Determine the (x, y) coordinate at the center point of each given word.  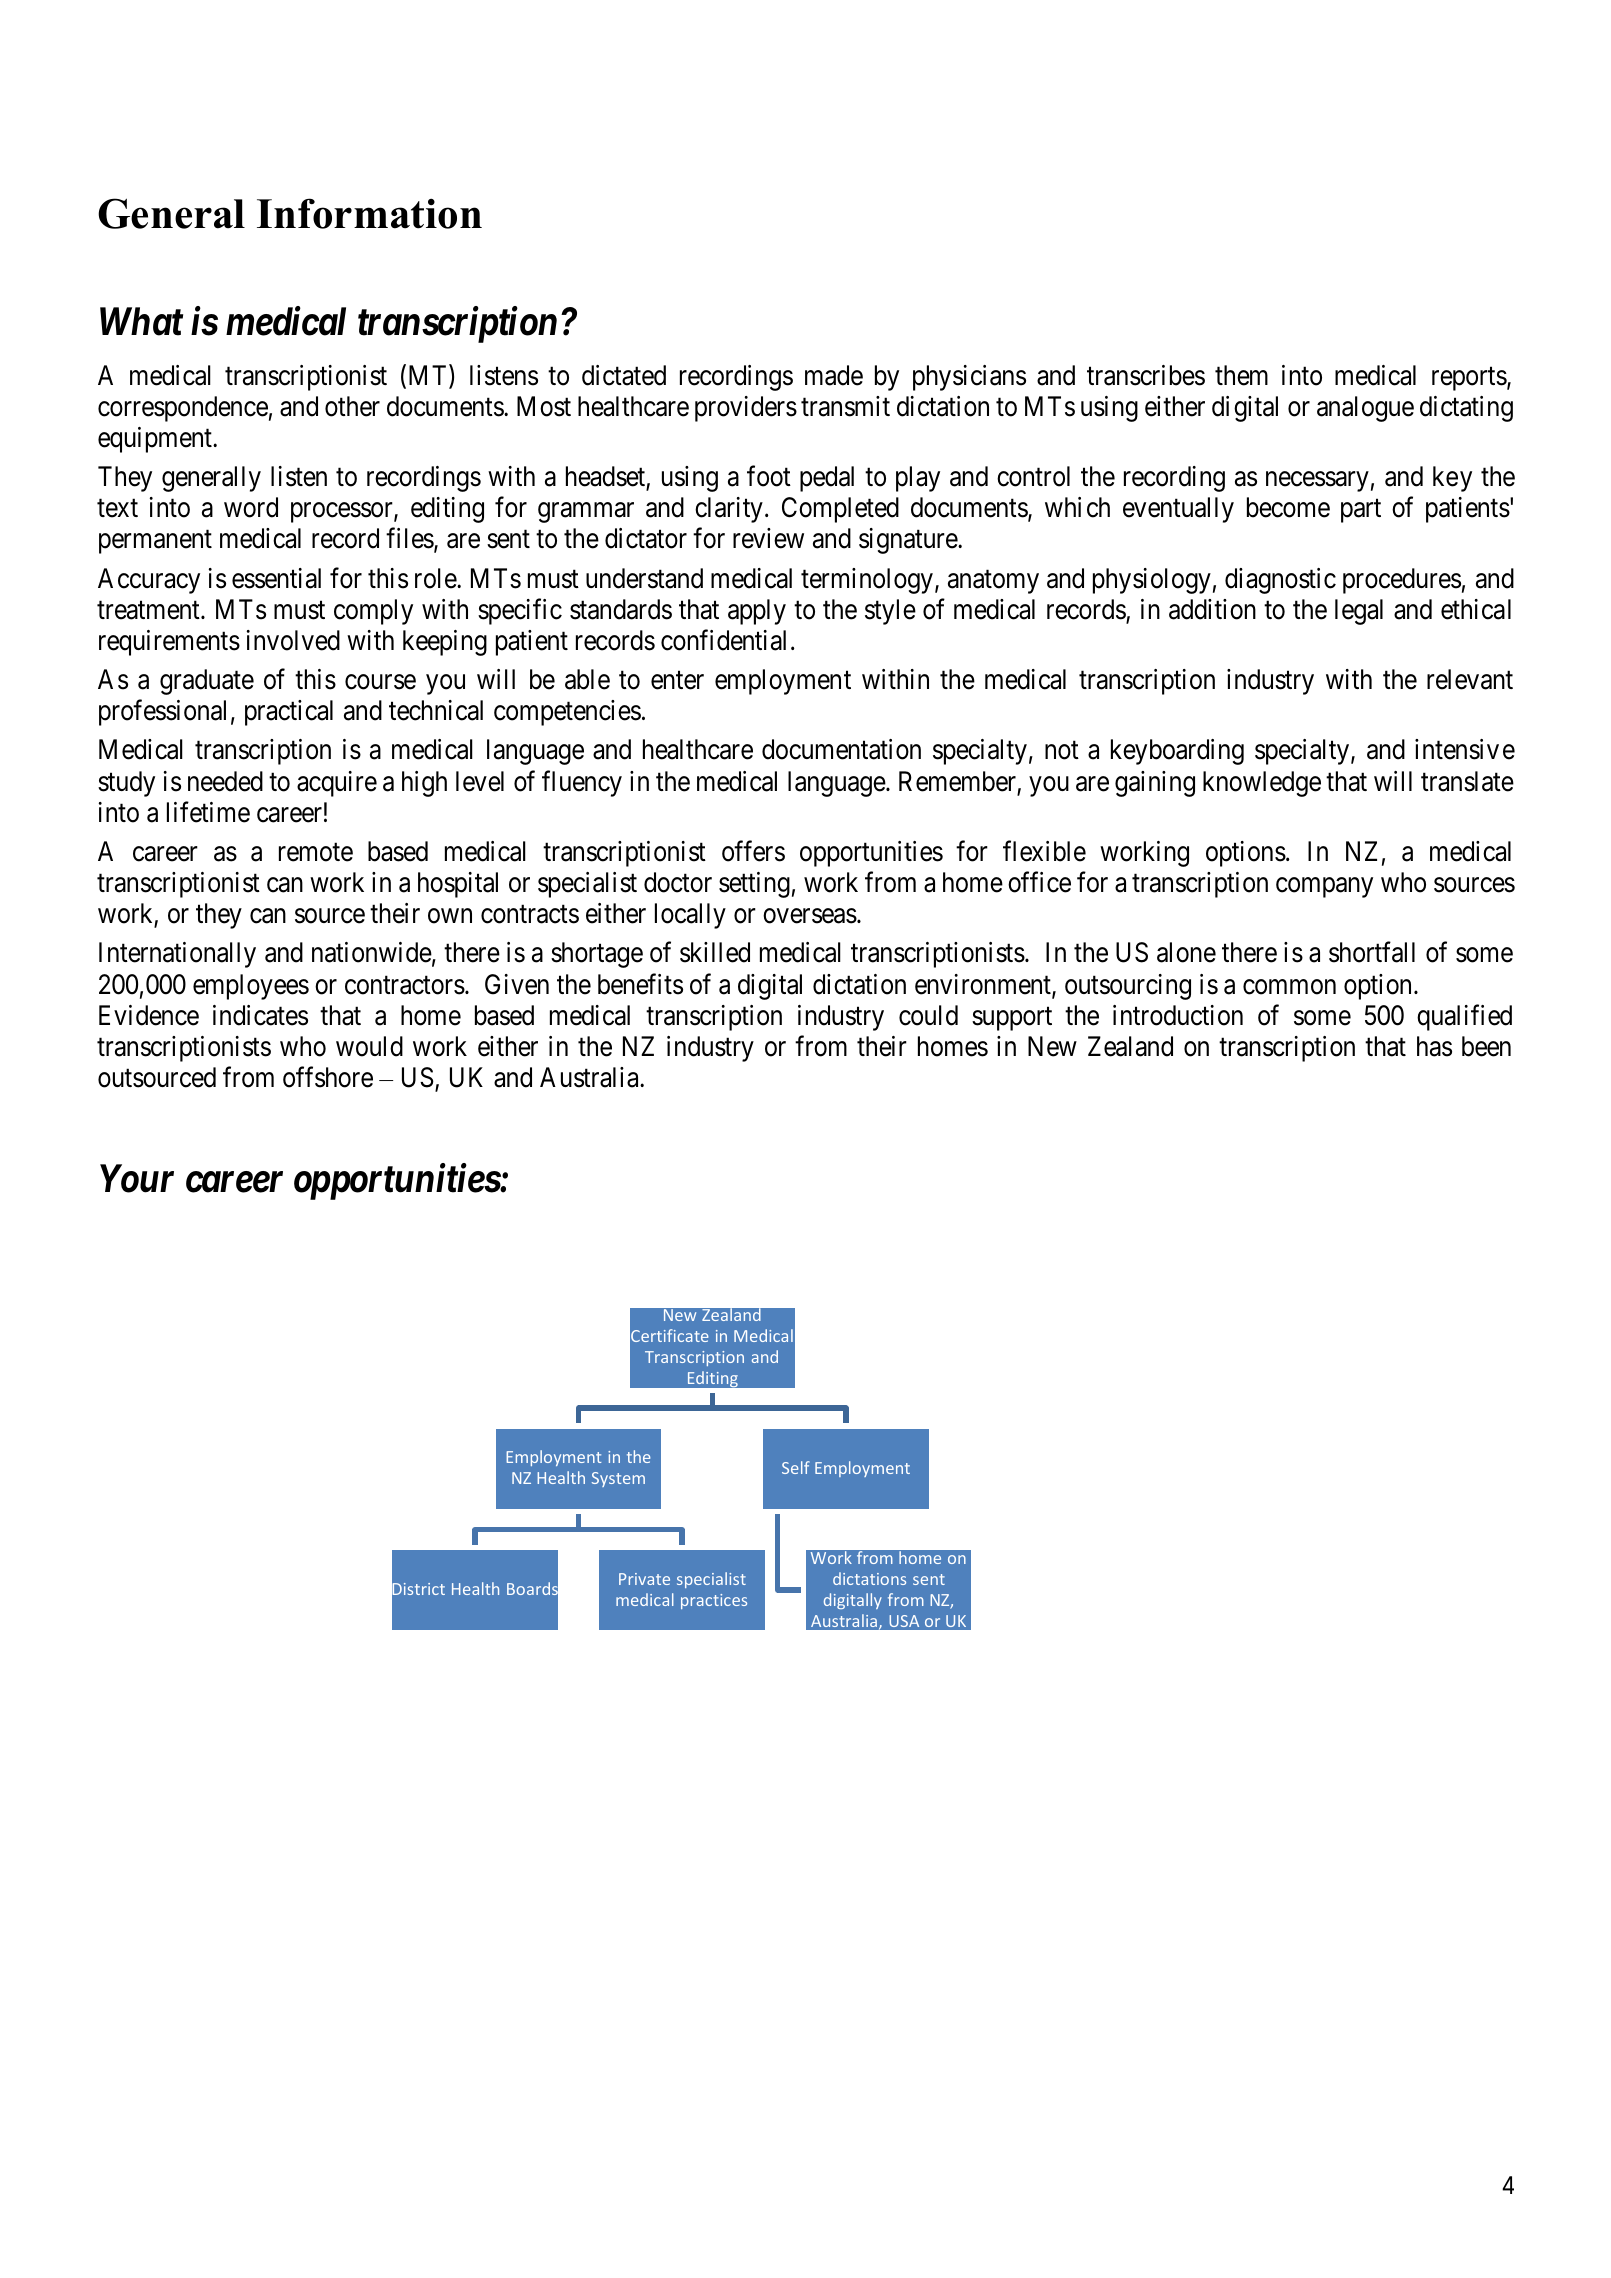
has (1434, 1046)
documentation (841, 749)
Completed (840, 510)
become (1288, 507)
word (251, 507)
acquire (337, 784)
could (928, 1015)
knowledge (1262, 784)
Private (644, 1579)
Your (137, 1178)
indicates (260, 1015)
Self (796, 1467)
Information (369, 213)
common (1289, 987)
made (834, 375)
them (1241, 375)
